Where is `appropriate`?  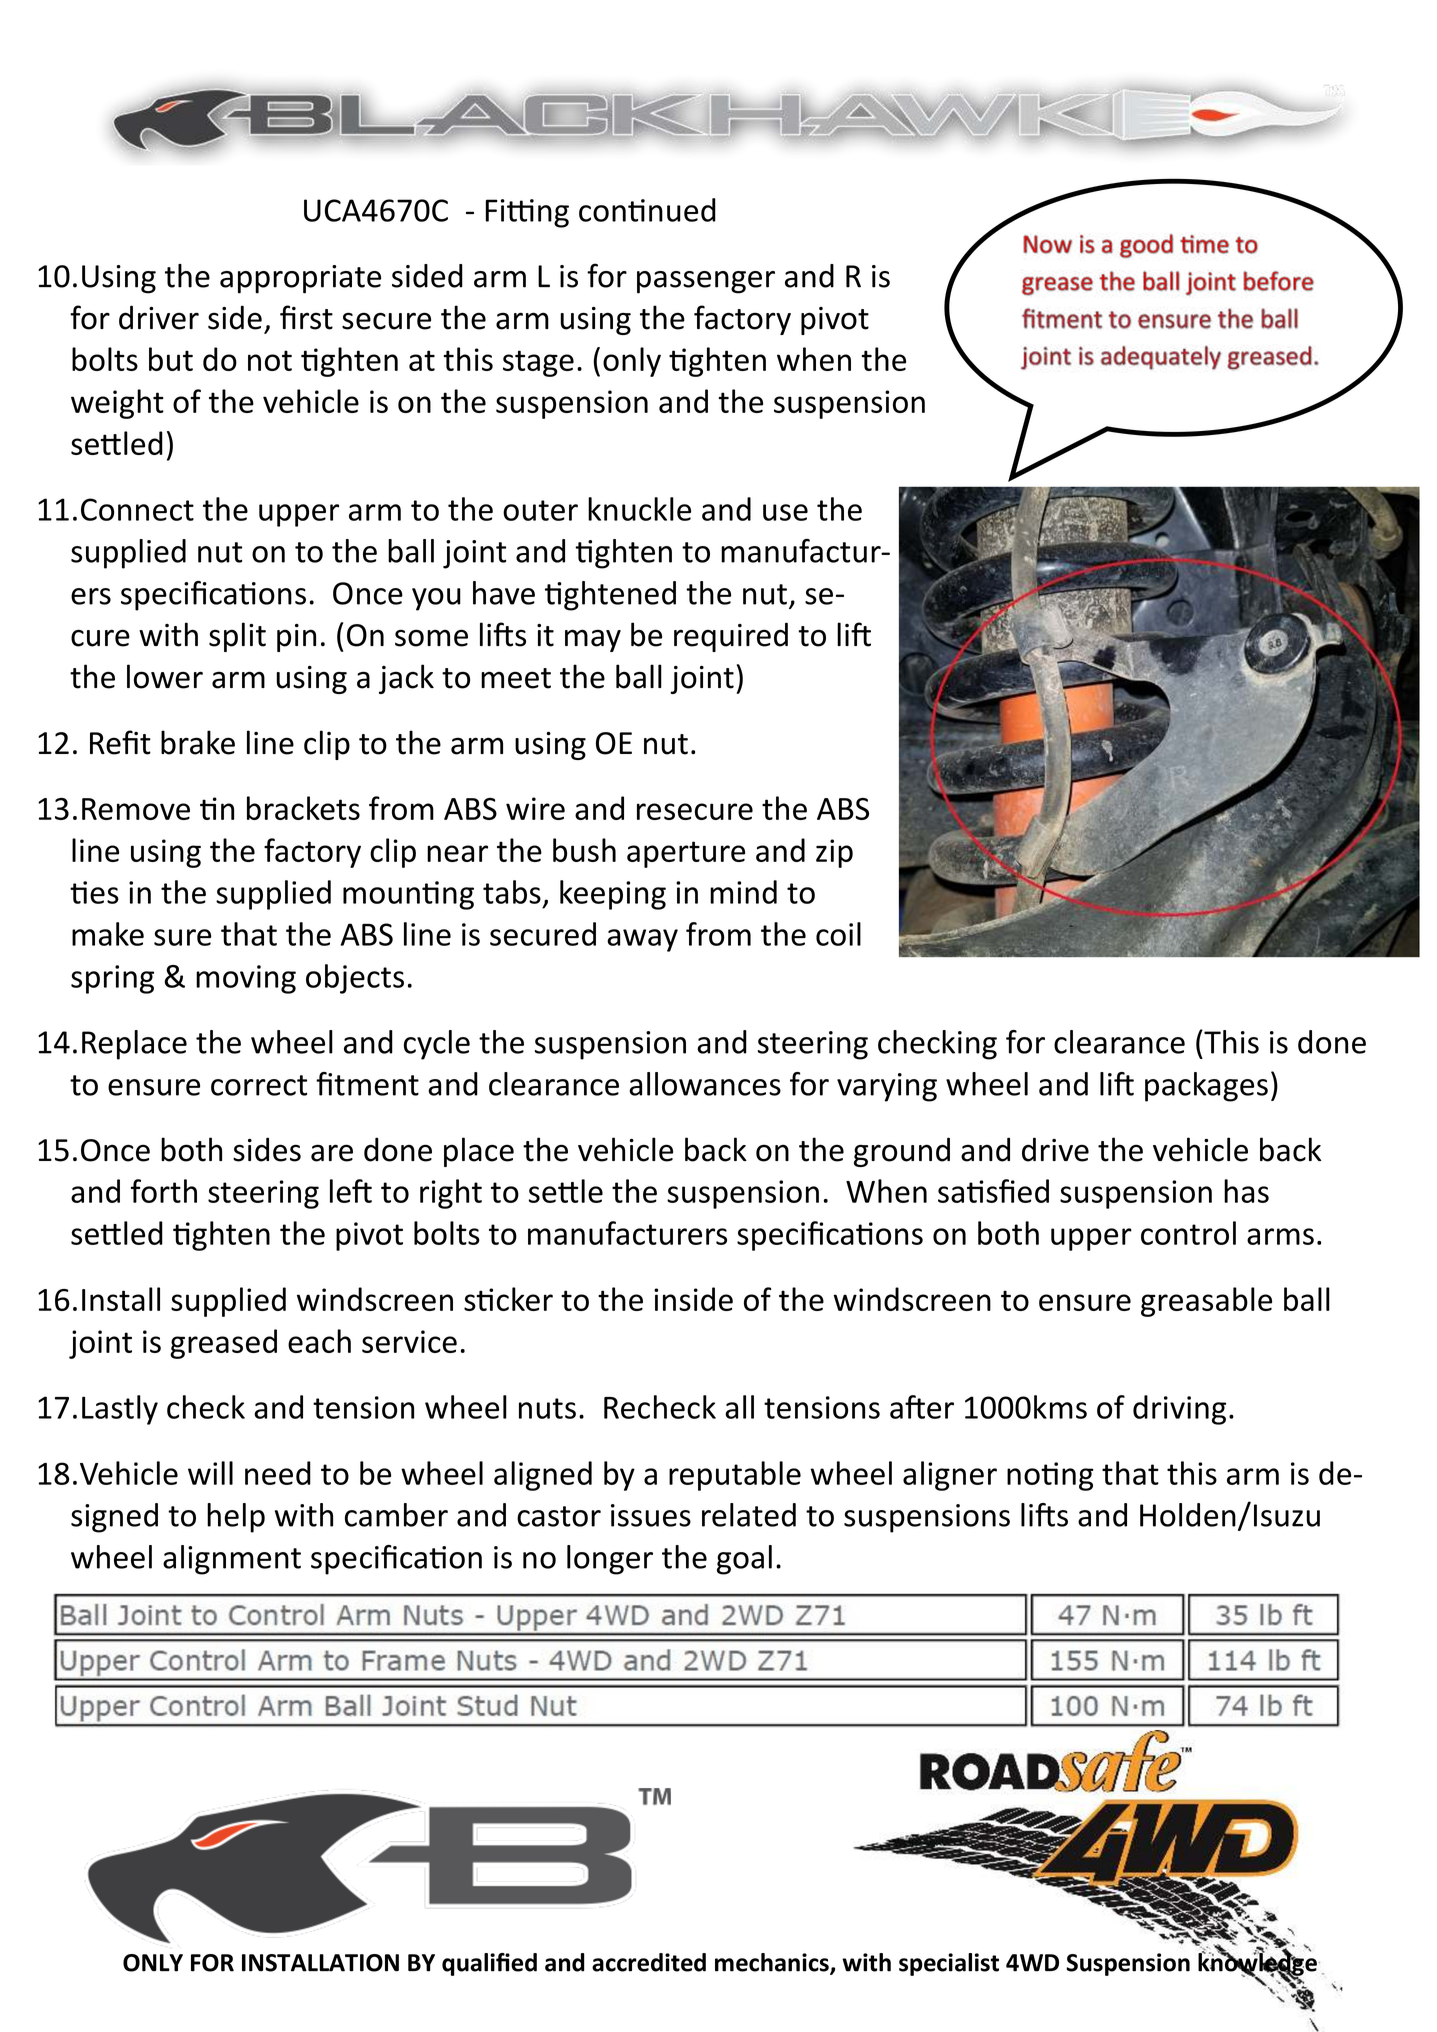 appropriate is located at coordinates (300, 279).
